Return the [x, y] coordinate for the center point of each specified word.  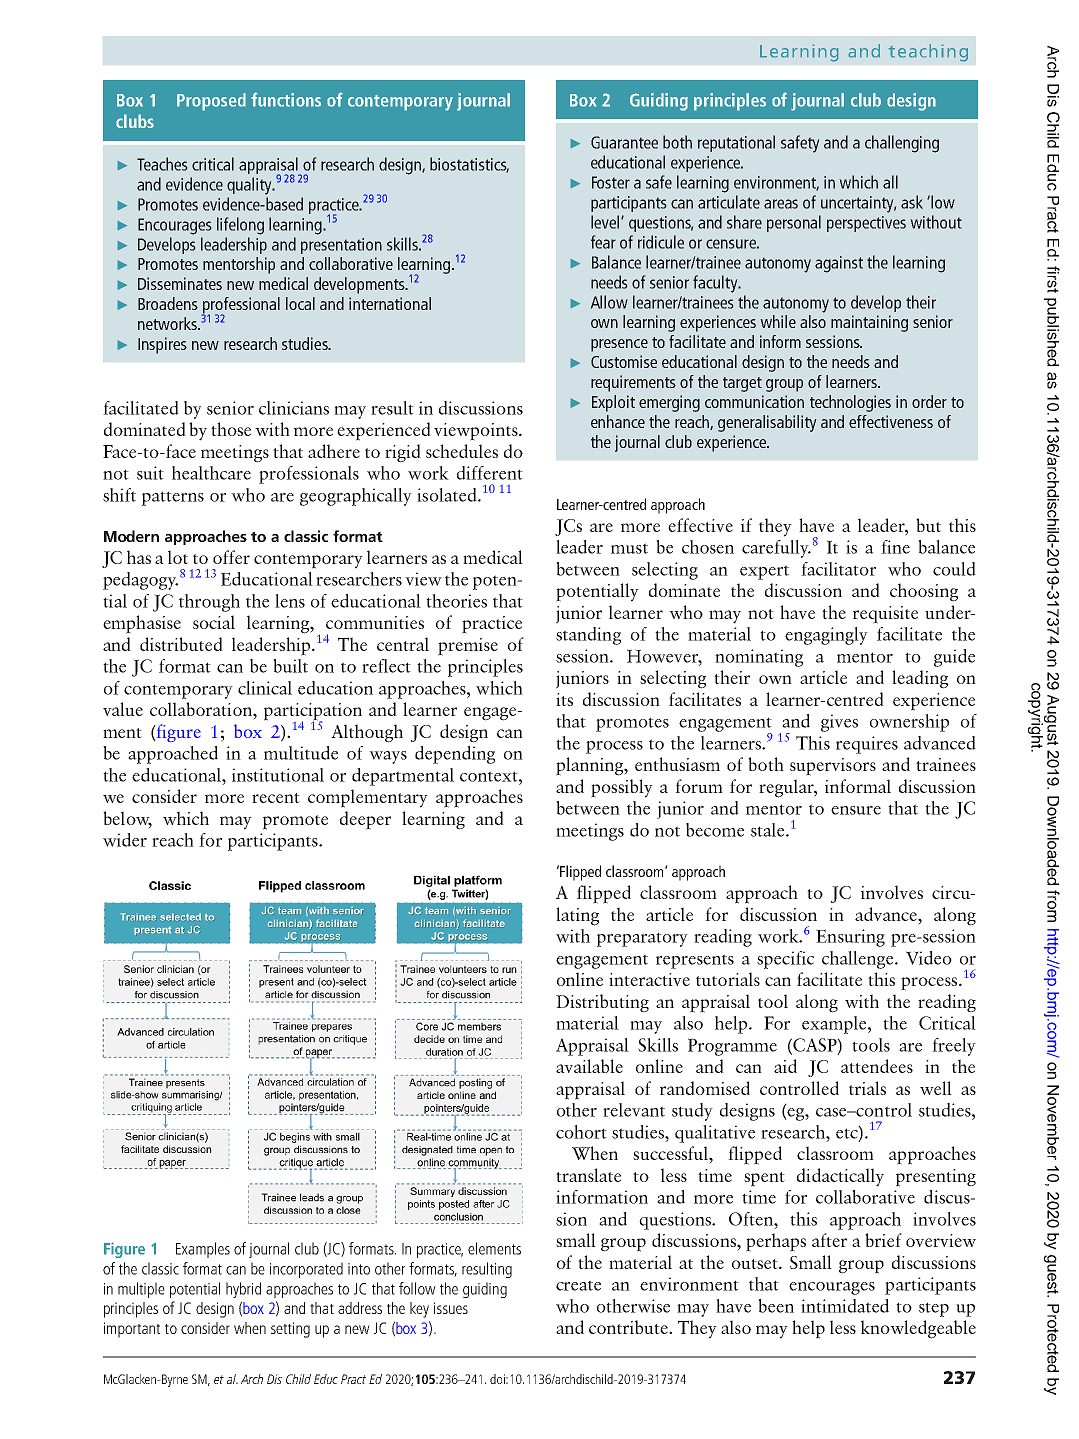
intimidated [845, 1306]
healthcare [211, 473]
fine [895, 547]
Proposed [211, 102]
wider [125, 840]
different [490, 473]
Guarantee [624, 142]
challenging [902, 144]
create [578, 1285]
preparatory [642, 939]
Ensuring [850, 938]
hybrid [243, 1290]
